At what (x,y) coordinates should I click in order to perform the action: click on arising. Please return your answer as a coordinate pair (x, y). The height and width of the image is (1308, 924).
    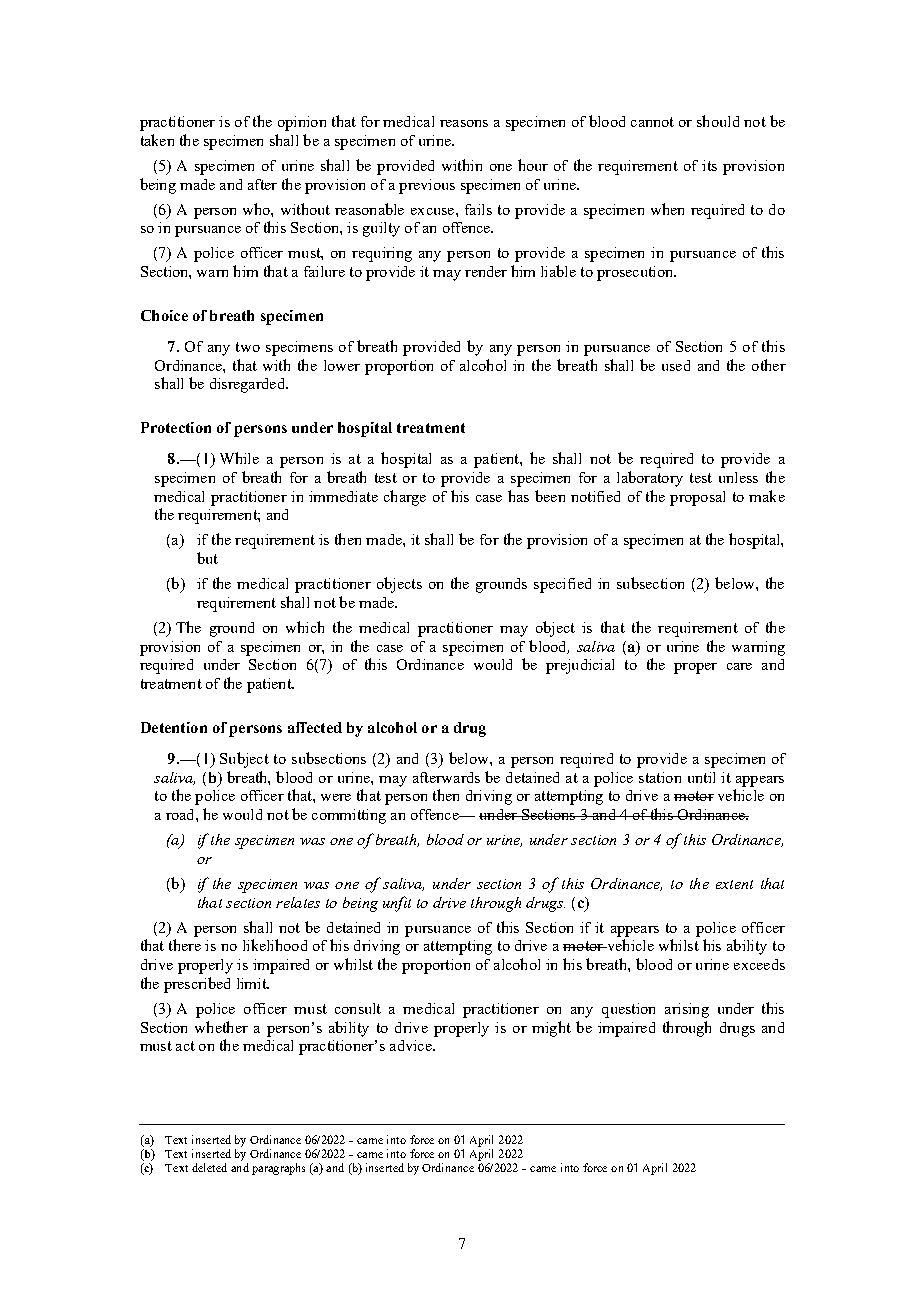
    Looking at the image, I should click on (687, 1010).
